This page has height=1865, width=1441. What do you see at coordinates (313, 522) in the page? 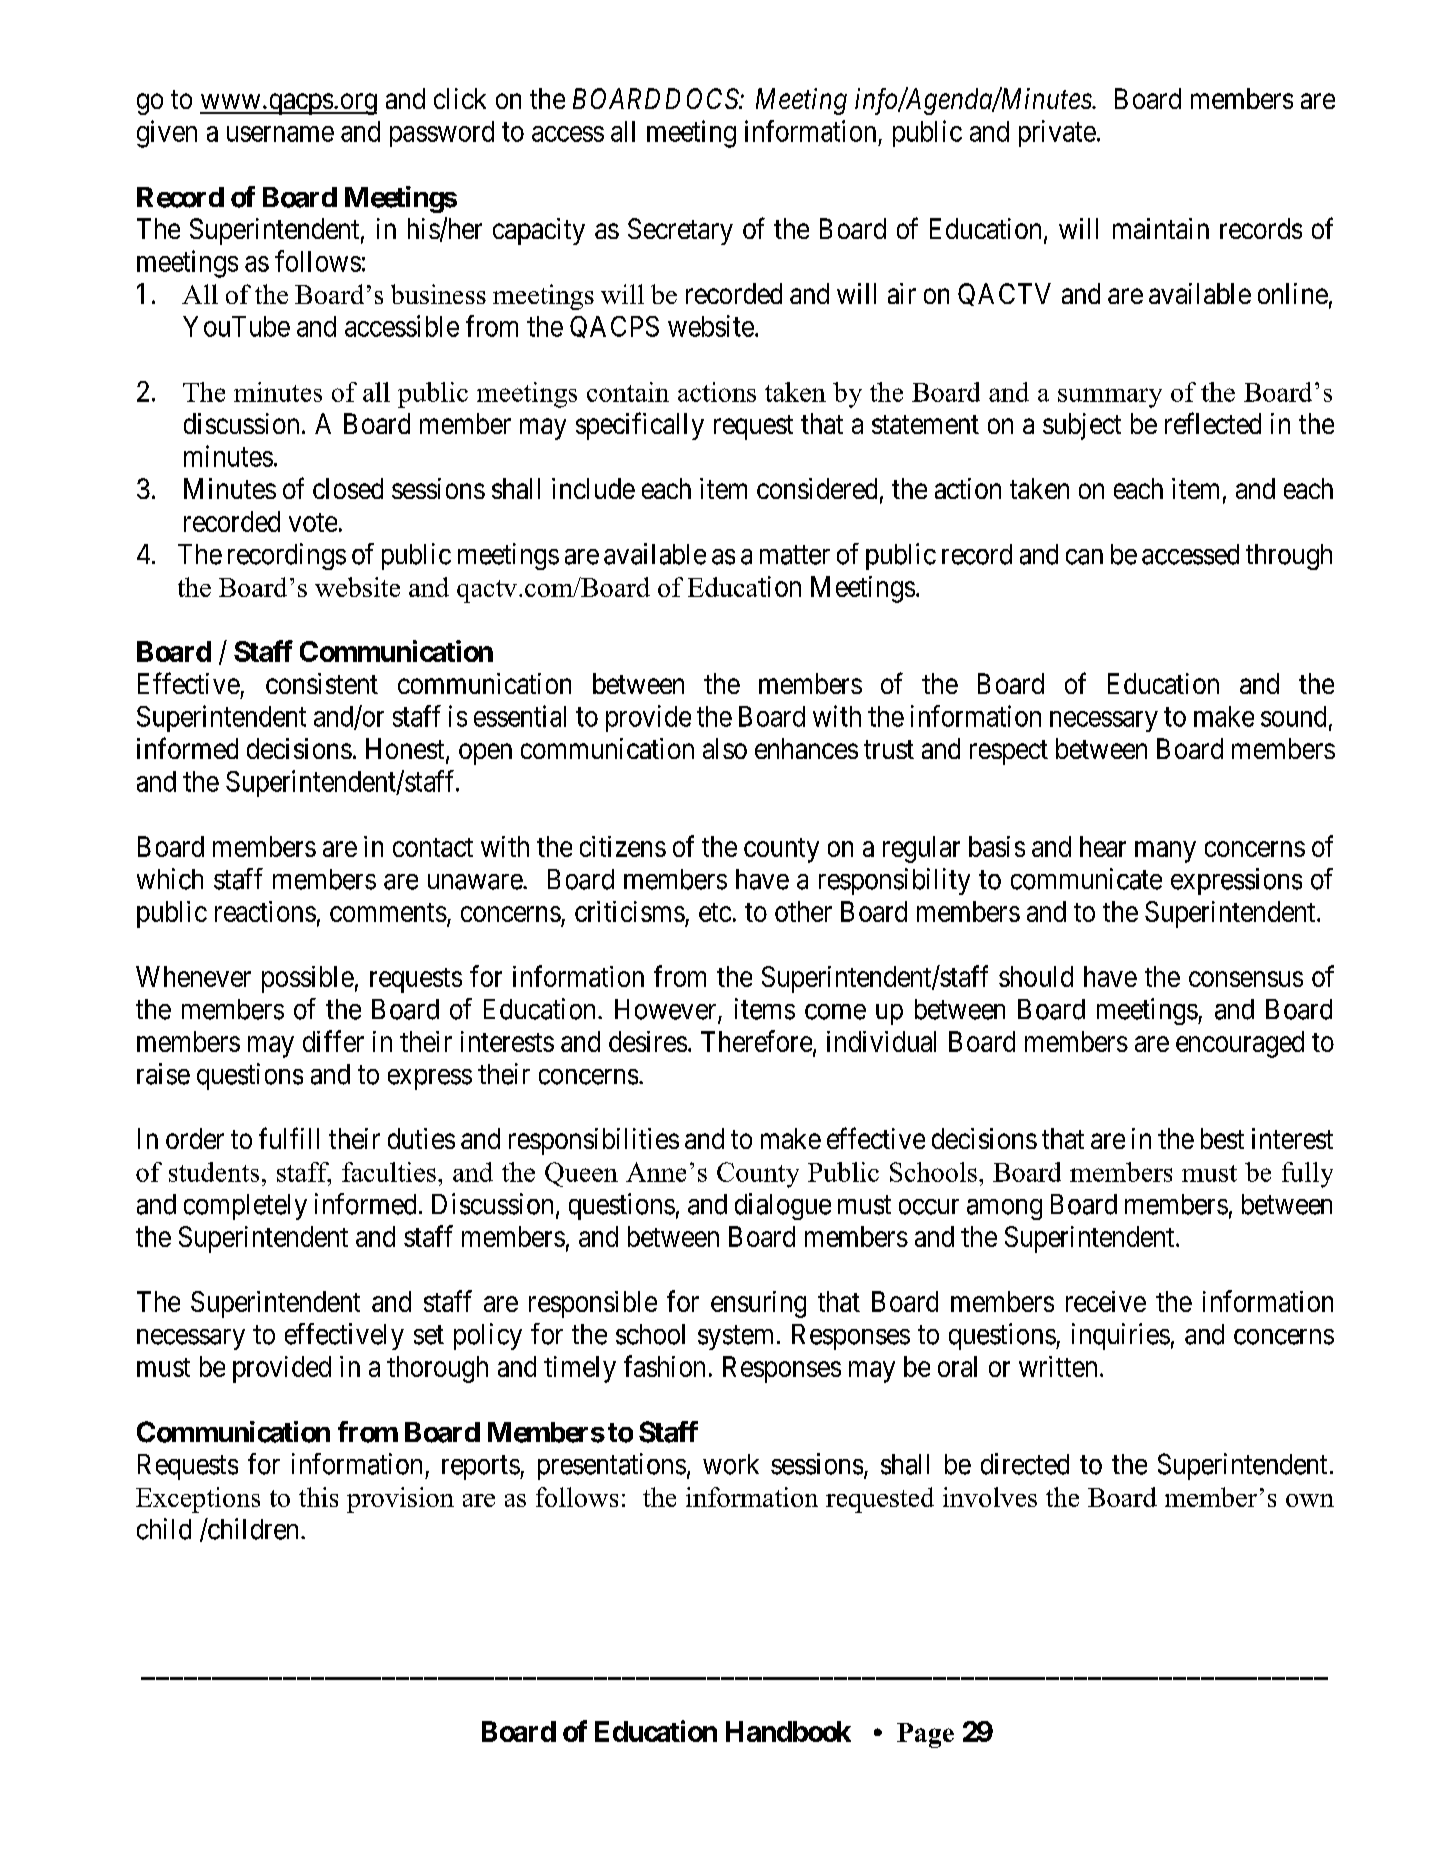
I see `vote` at bounding box center [313, 522].
